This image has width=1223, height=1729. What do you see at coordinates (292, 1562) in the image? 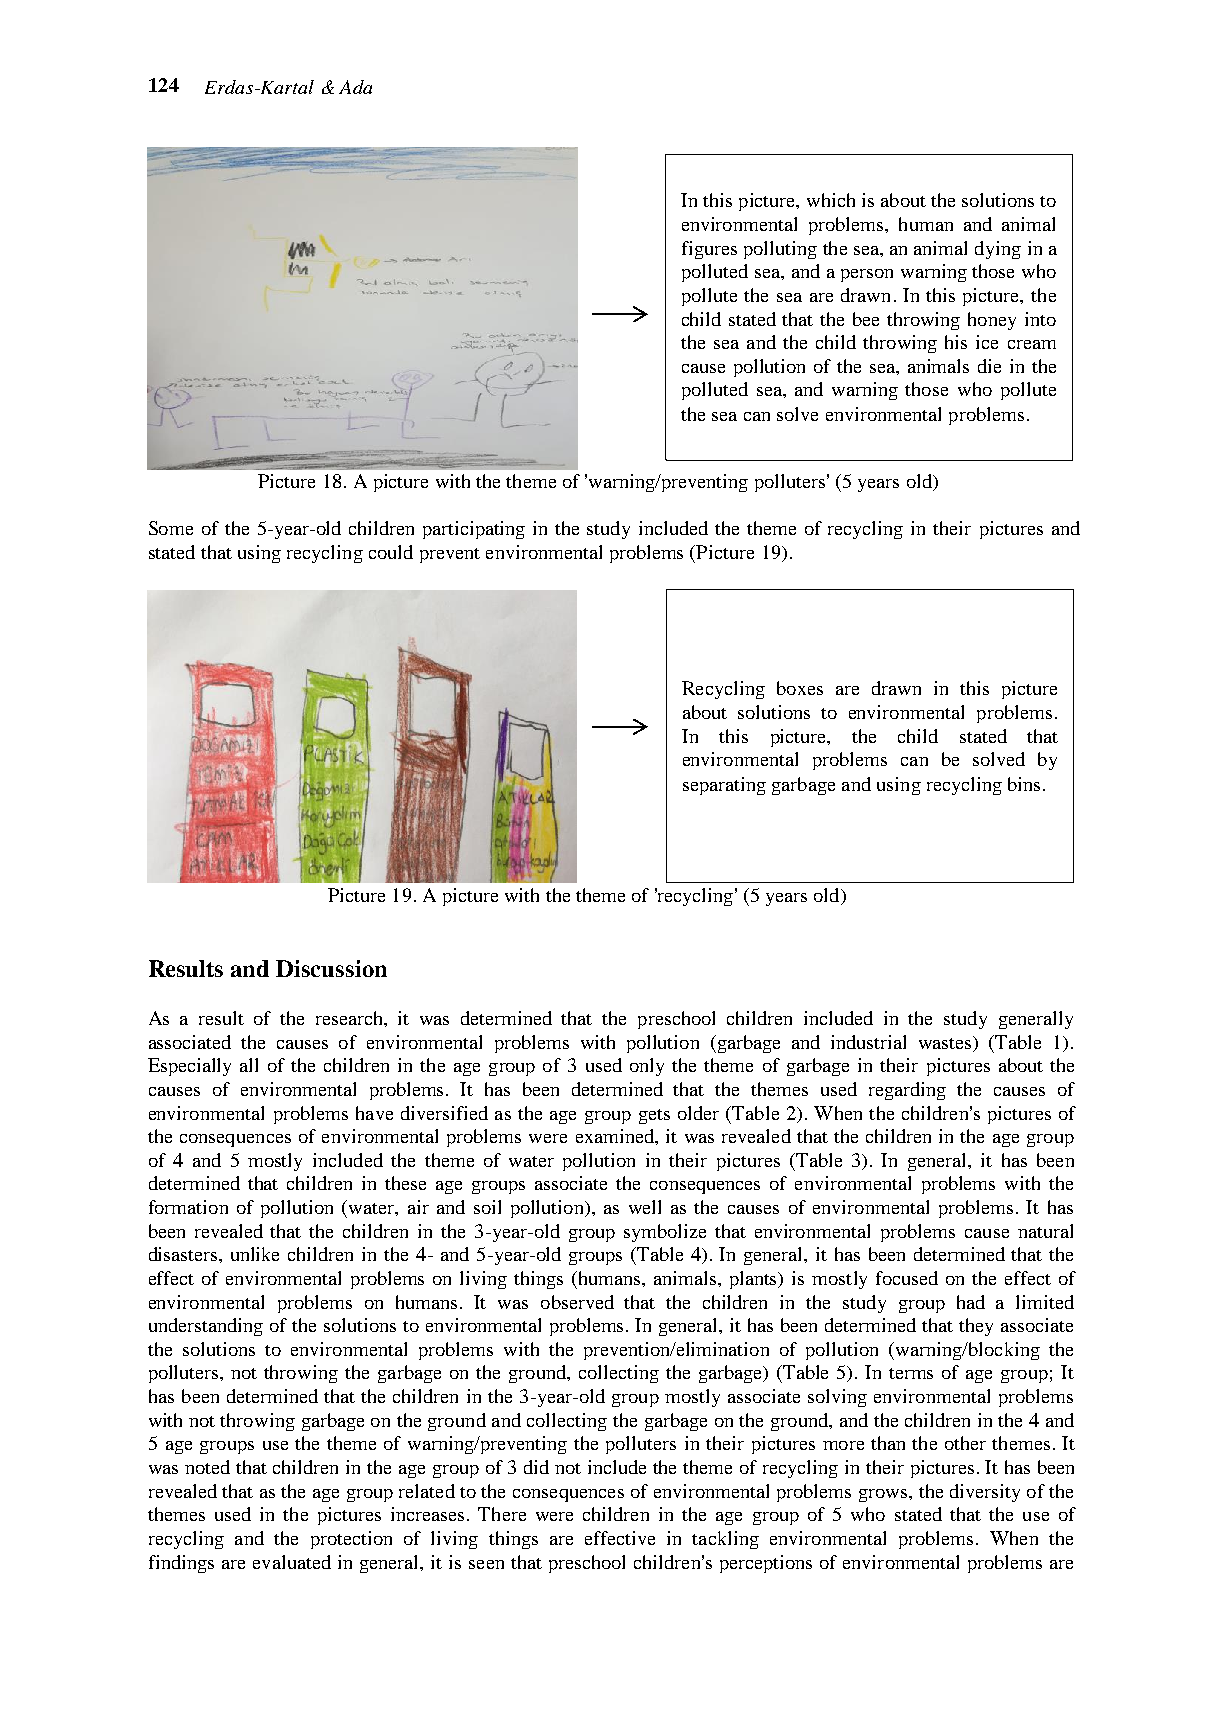
I see `evaluated` at bounding box center [292, 1562].
